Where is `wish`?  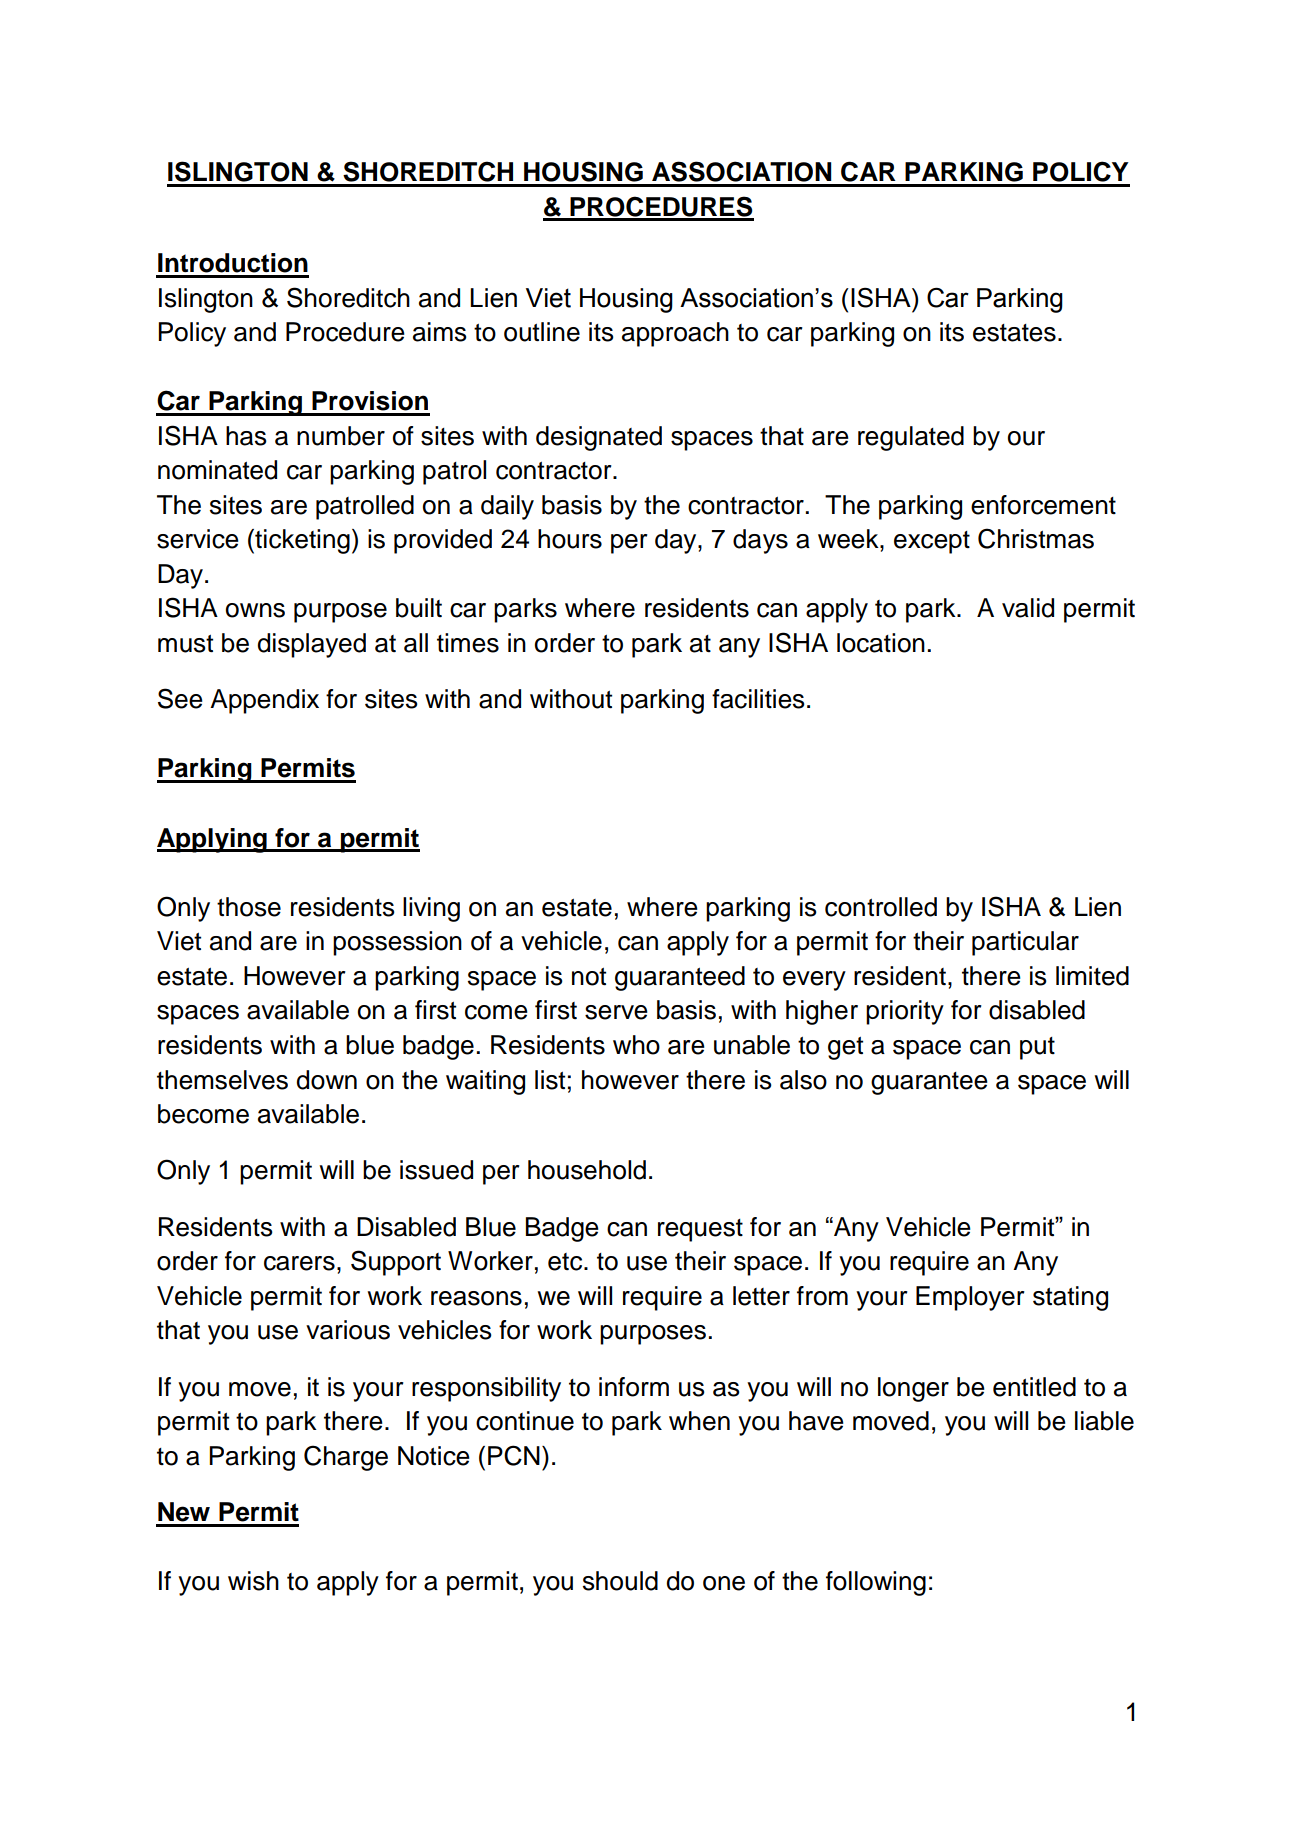
wish is located at coordinates (253, 1581).
